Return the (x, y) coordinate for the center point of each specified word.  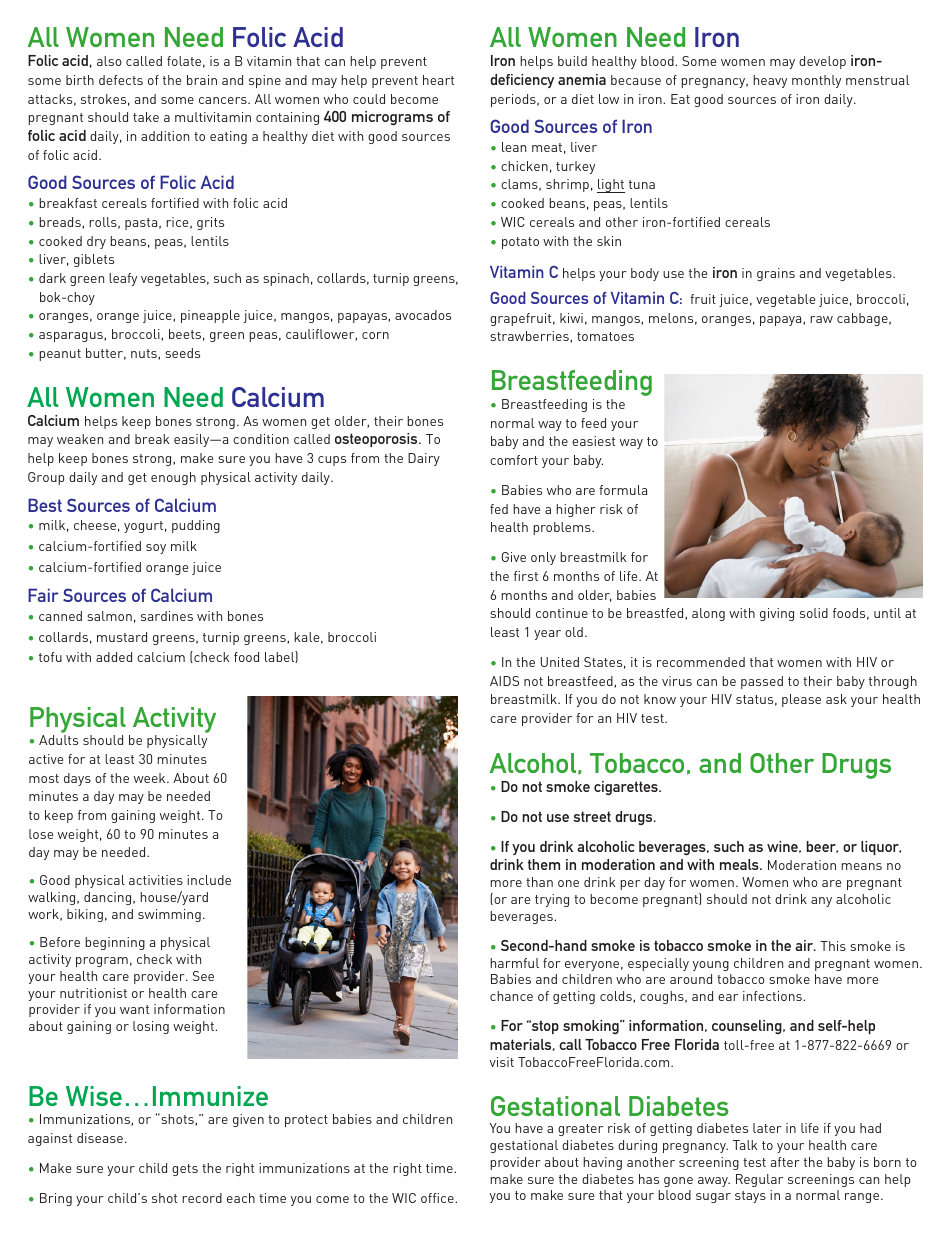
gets (185, 1170)
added (114, 657)
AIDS (504, 681)
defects (121, 80)
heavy (770, 81)
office (438, 1198)
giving (777, 614)
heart (438, 80)
